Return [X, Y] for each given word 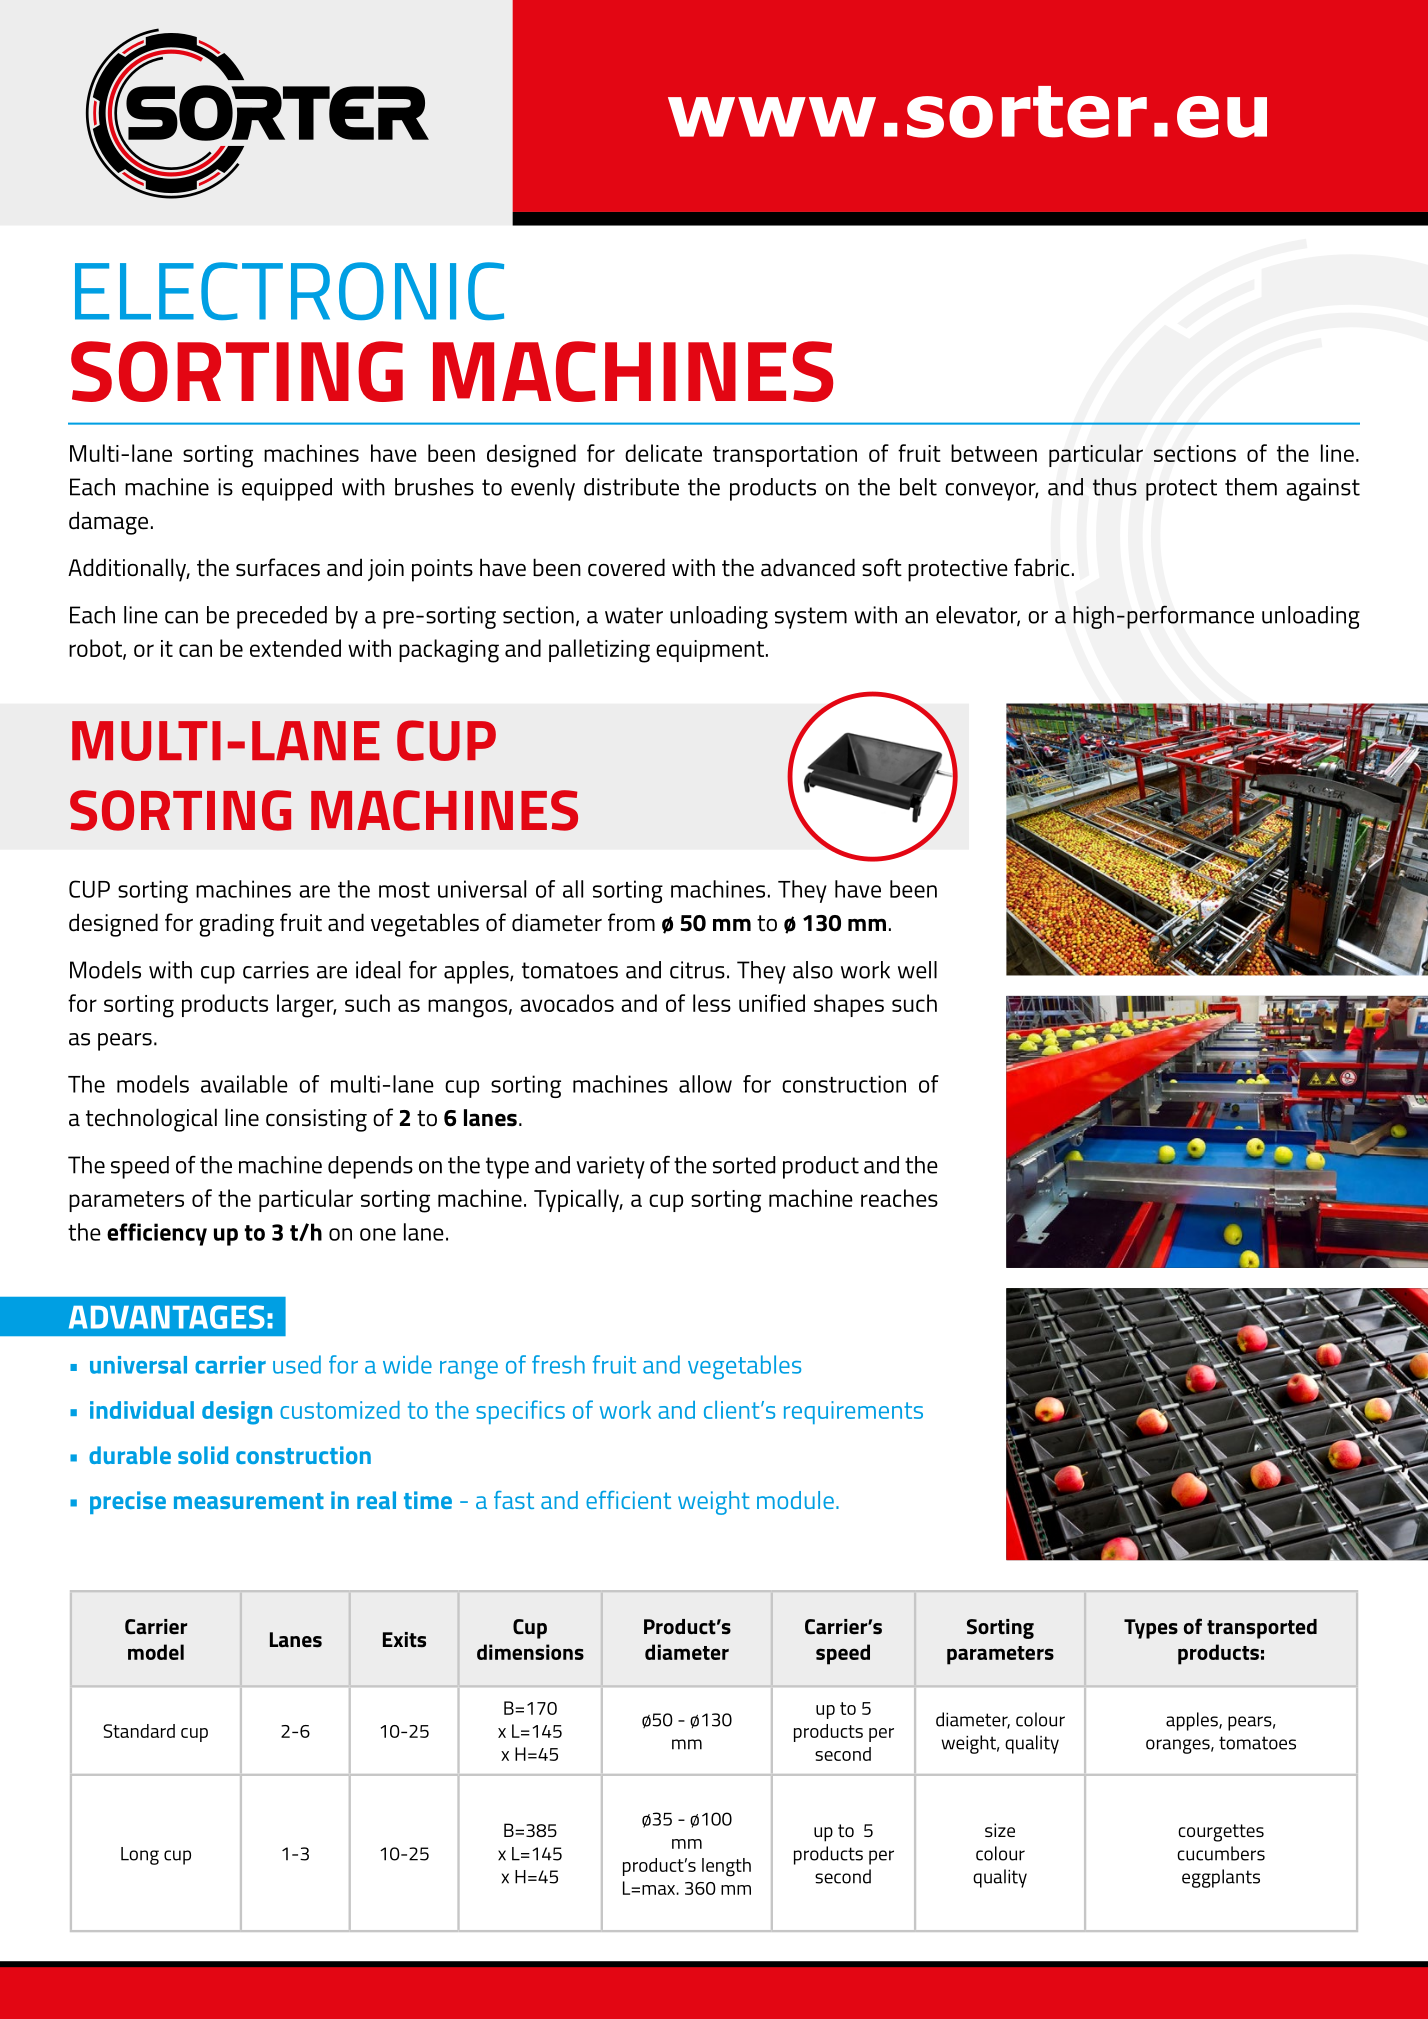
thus [1115, 487]
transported [1262, 1629]
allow [705, 1084]
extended [295, 648]
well [917, 970]
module [795, 1500]
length [726, 1867]
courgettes [1221, 1833]
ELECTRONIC [289, 291]
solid [203, 1455]
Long [140, 1856]
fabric [1042, 567]
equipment [710, 651]
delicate [663, 453]
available [244, 1084]
